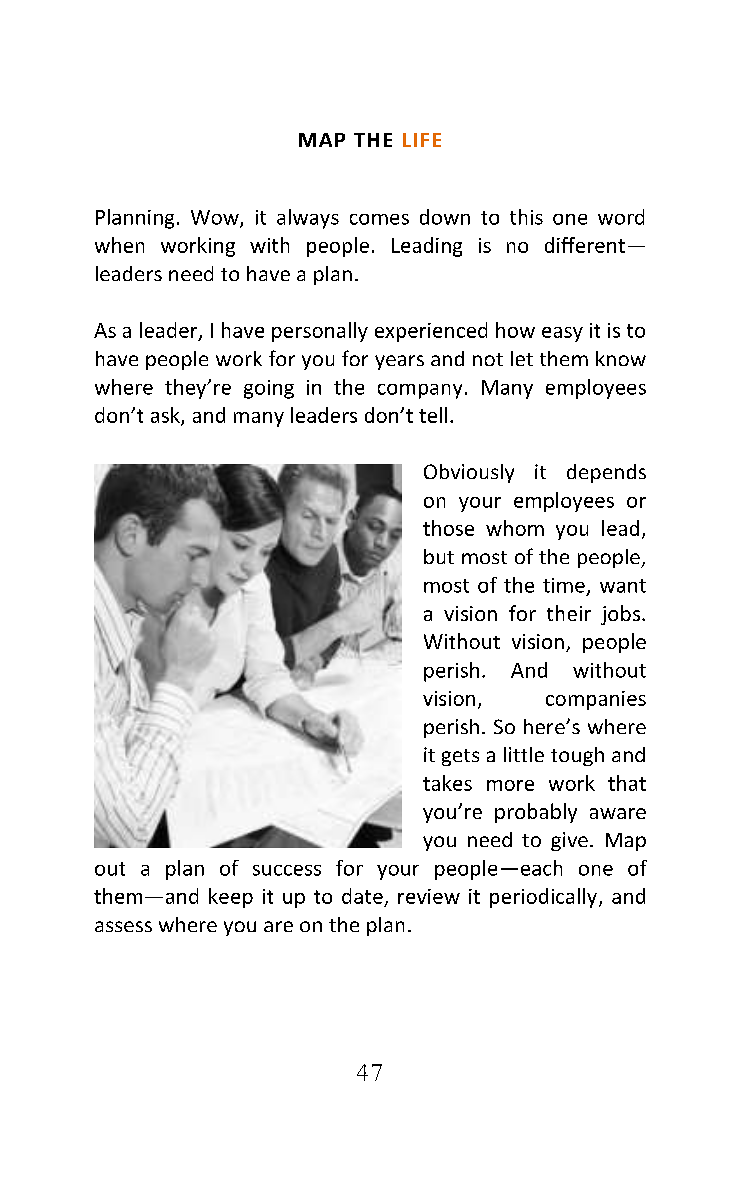 The height and width of the screenshot is (1189, 751). Describe the element at coordinates (269, 389) in the screenshot. I see `going` at that location.
